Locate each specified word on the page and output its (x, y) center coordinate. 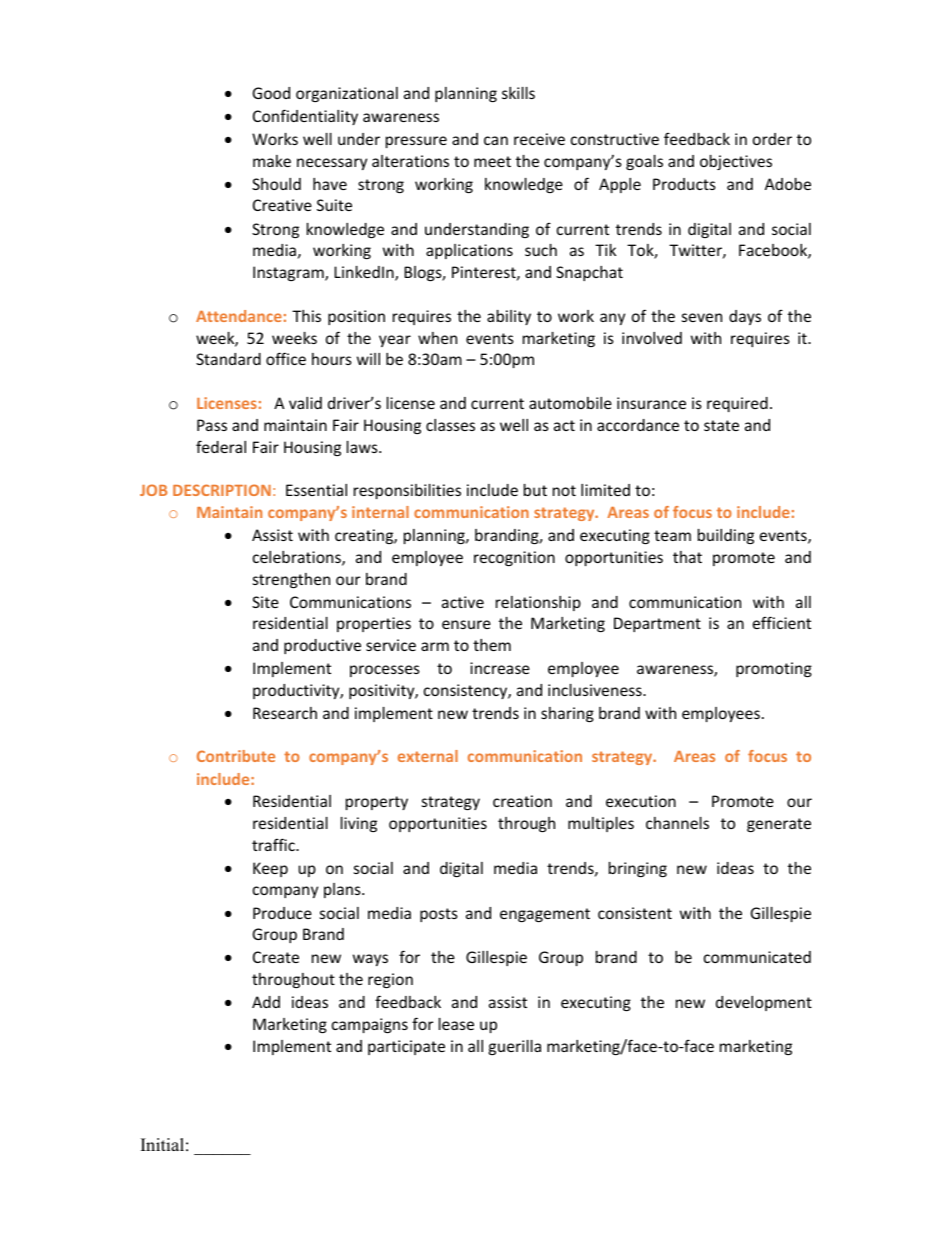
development (764, 1003)
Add (266, 1002)
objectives (736, 162)
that (687, 557)
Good (271, 93)
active (463, 602)
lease (456, 1024)
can (496, 140)
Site (265, 602)
